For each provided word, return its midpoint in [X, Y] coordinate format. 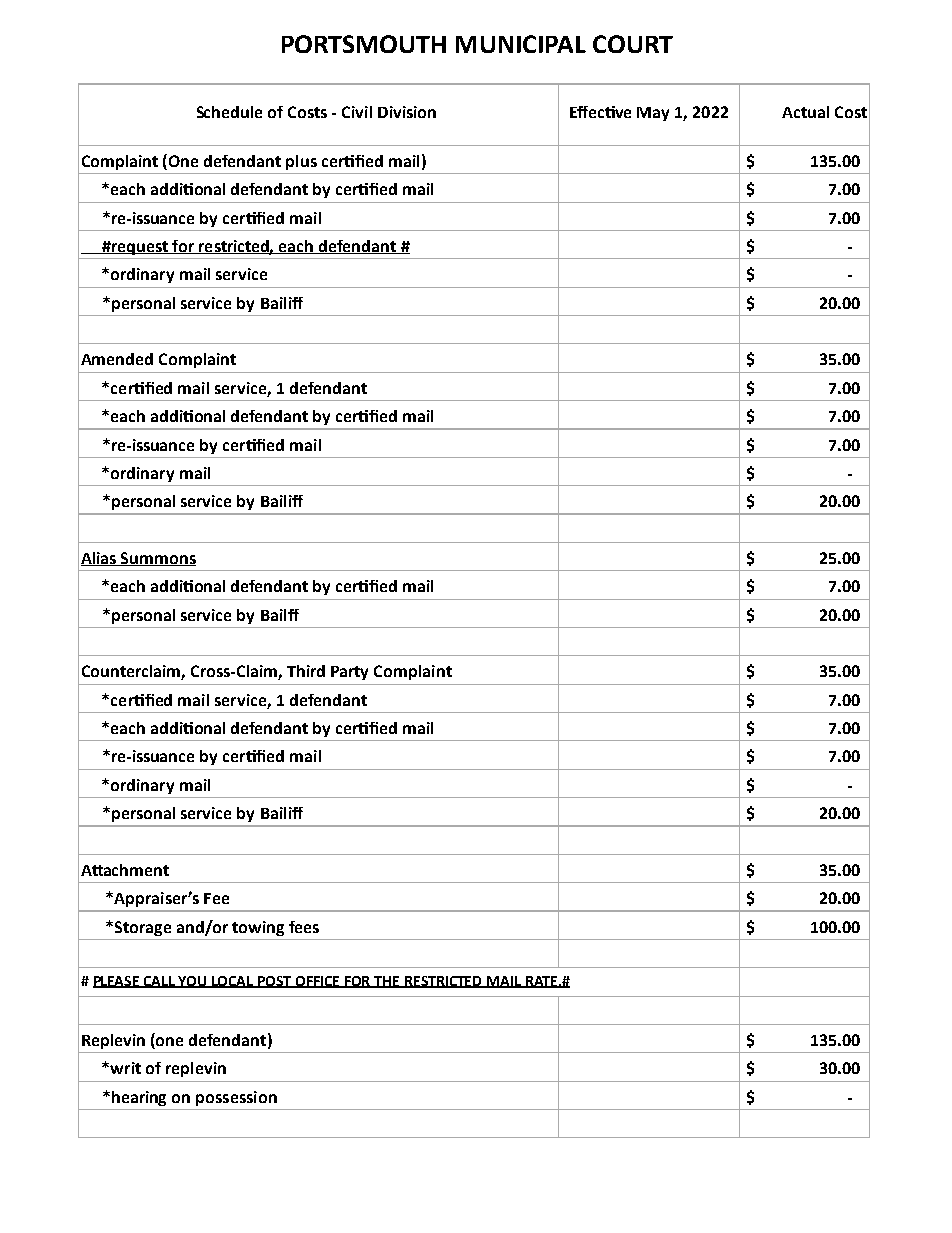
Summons [158, 559]
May [653, 114]
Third [306, 671]
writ [125, 1068]
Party [349, 673]
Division [407, 112]
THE [387, 982]
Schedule [229, 112]
